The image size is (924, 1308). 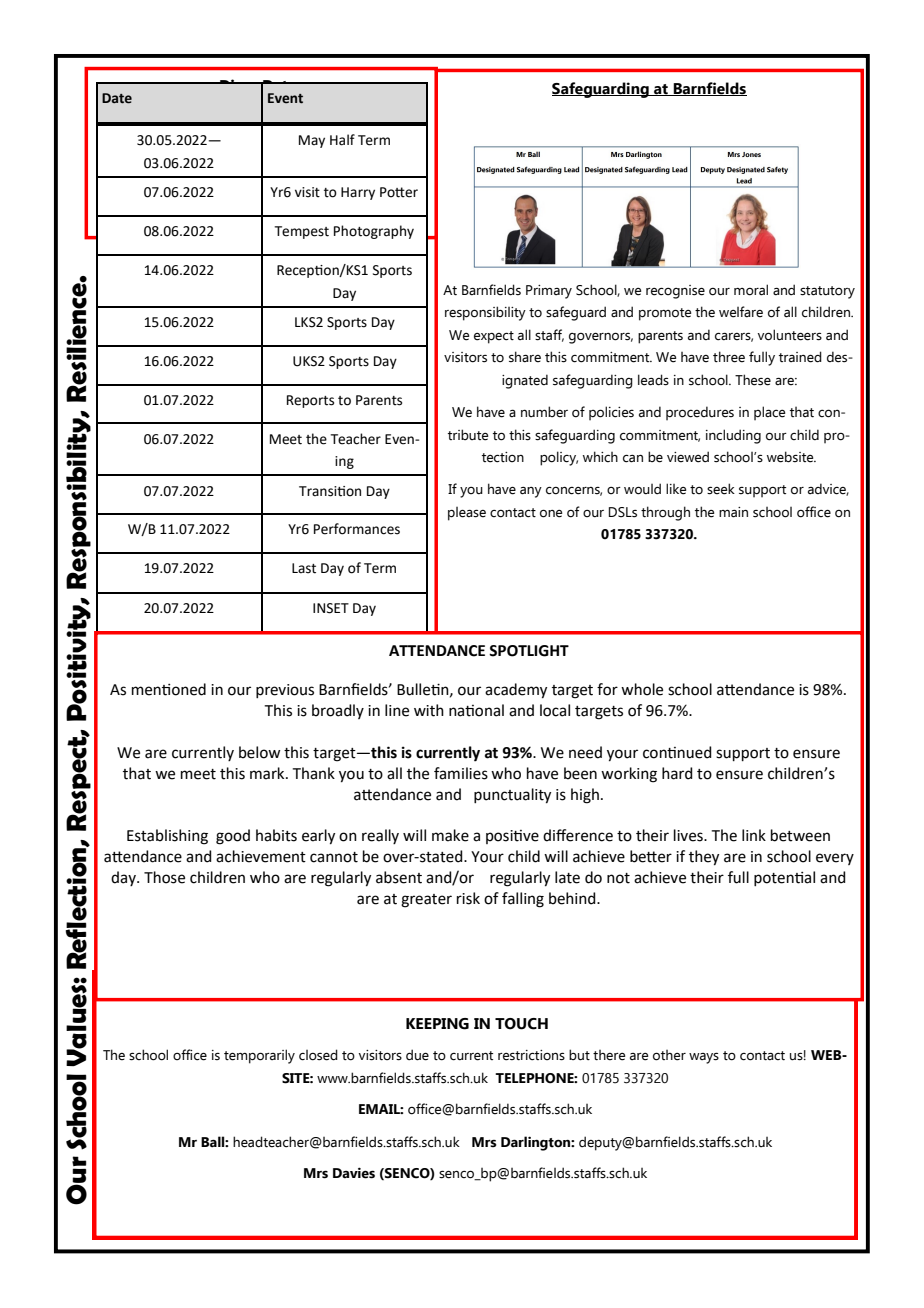 What do you see at coordinates (399, 192) in the image?
I see `Potter` at bounding box center [399, 192].
